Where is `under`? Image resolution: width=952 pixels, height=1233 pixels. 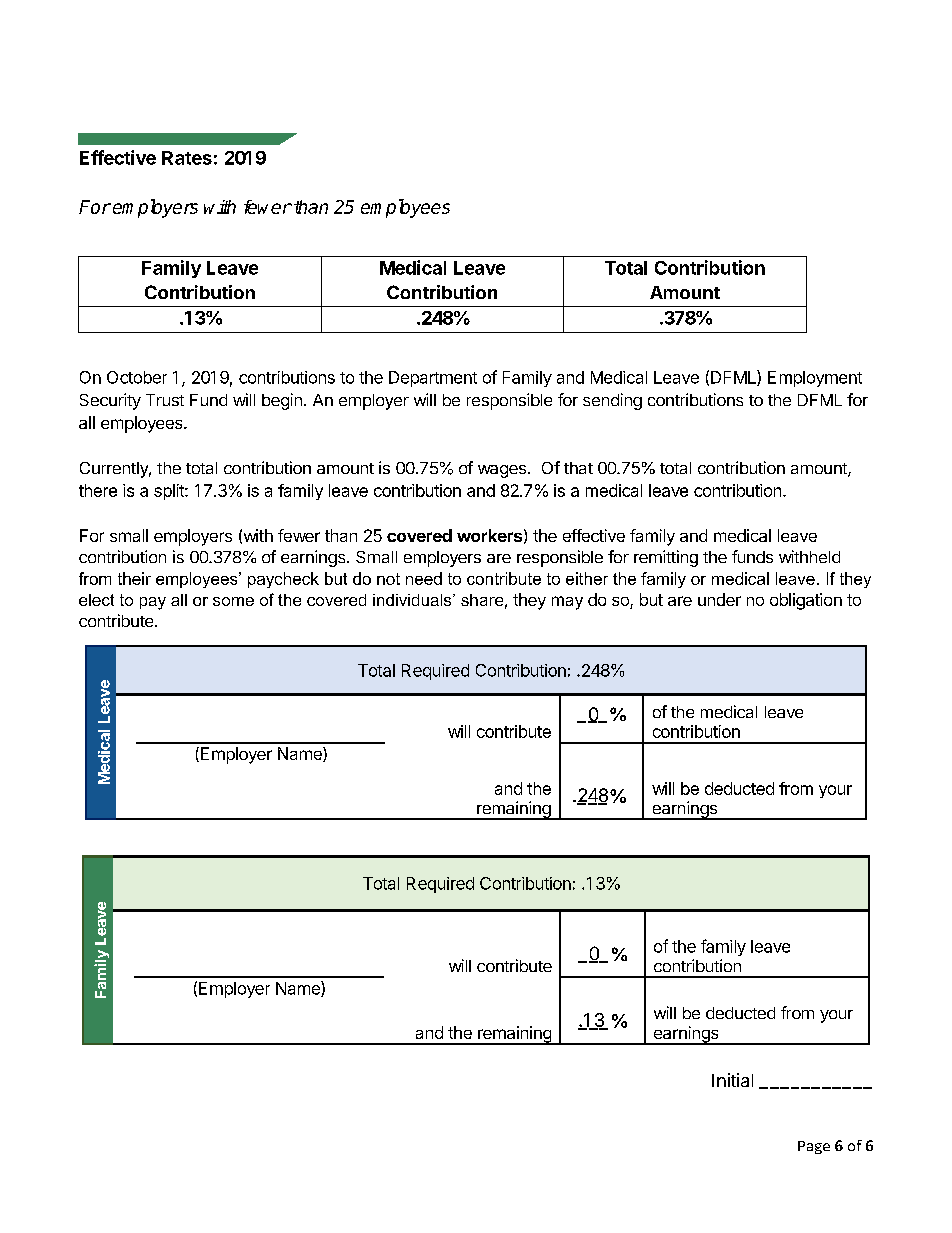
under is located at coordinates (719, 599).
